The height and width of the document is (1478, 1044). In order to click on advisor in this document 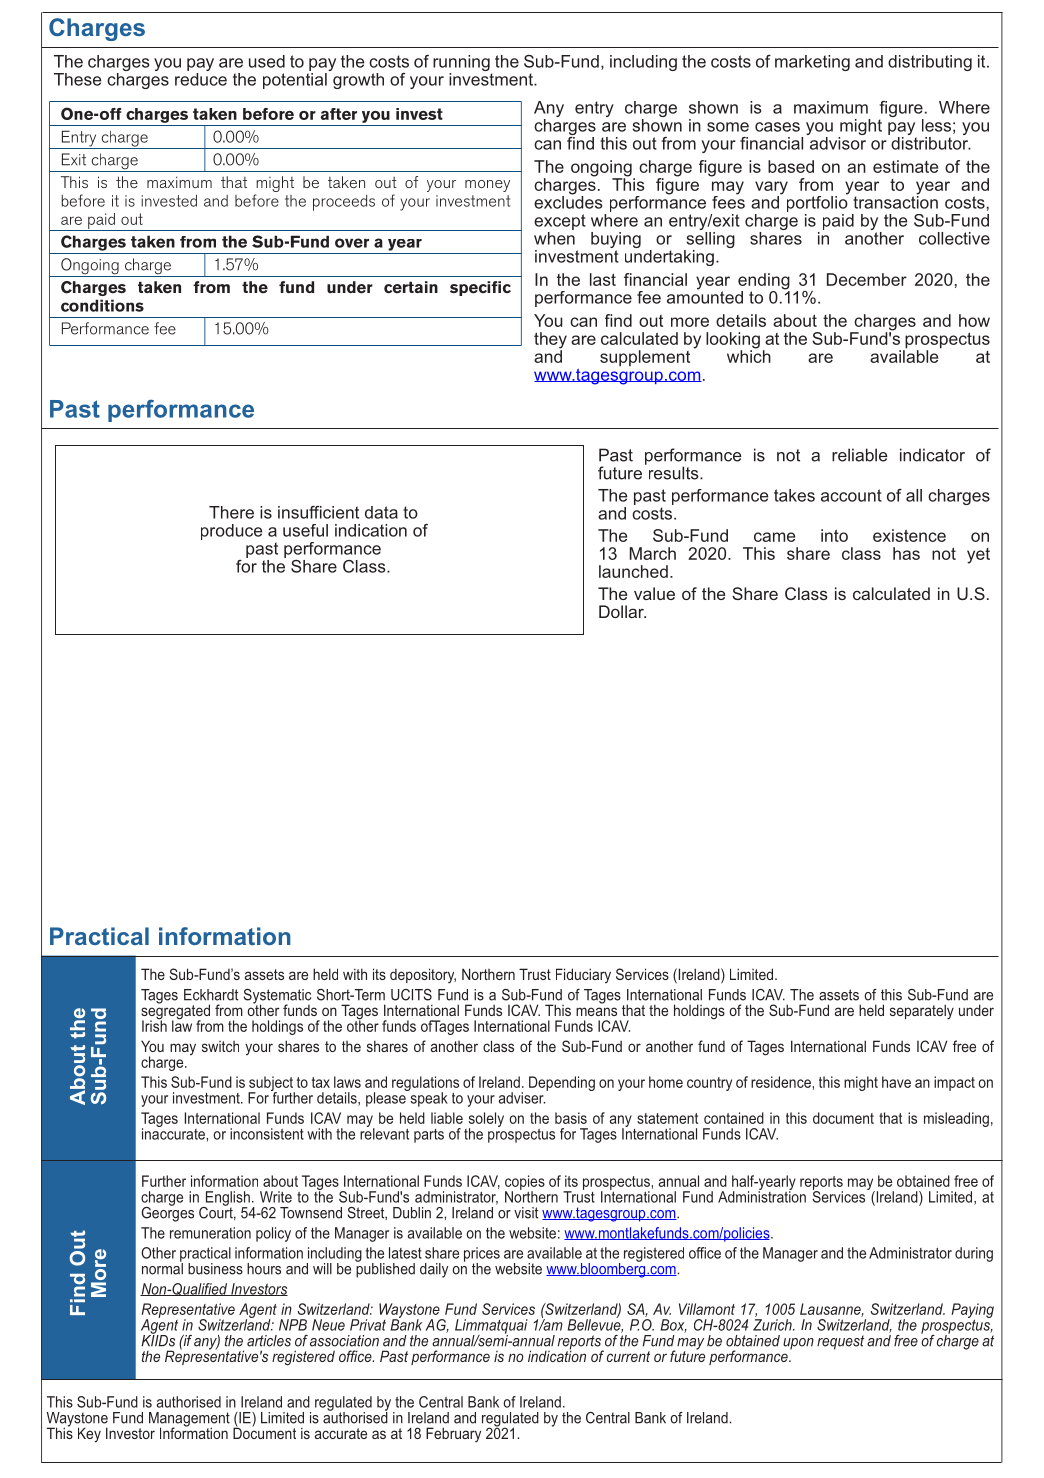, I will do `click(837, 142)`.
